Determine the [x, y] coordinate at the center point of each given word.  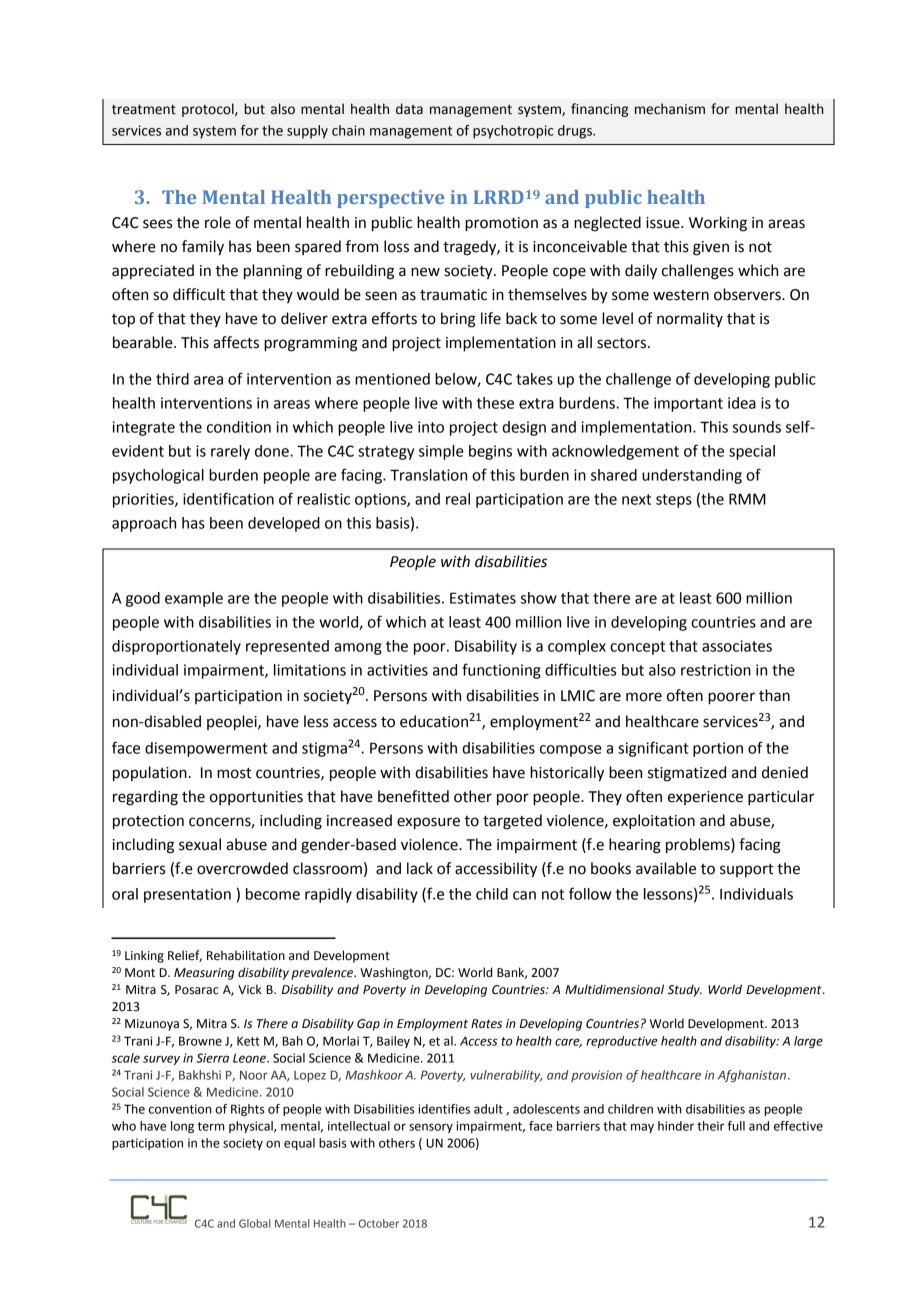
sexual [200, 844]
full [736, 1126]
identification [228, 498]
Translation [428, 475]
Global [255, 1223]
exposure [428, 823]
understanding [692, 476]
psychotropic [513, 132]
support [746, 870]
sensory [431, 1128]
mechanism [670, 109]
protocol [209, 110]
